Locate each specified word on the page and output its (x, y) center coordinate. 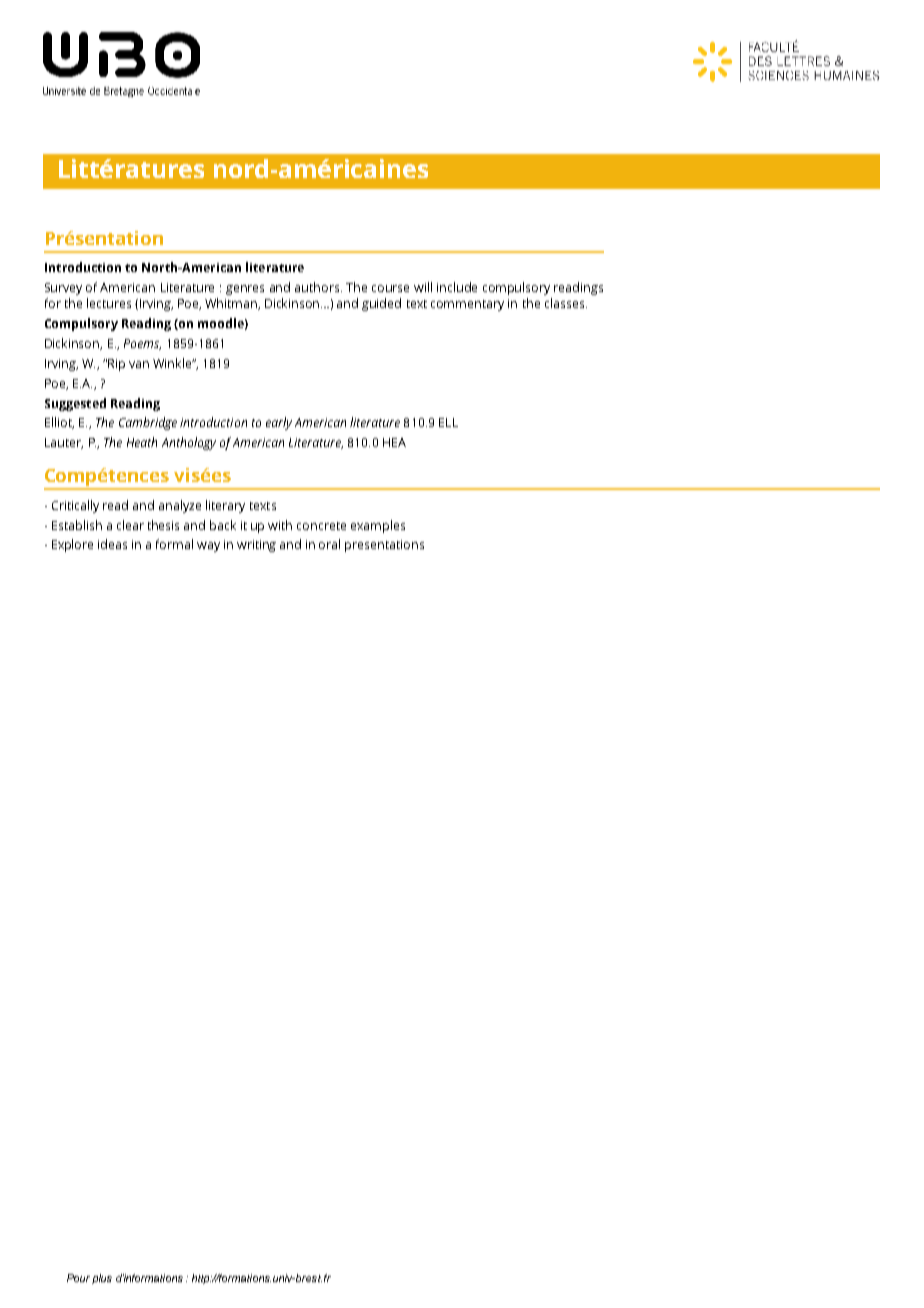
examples (378, 526)
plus (102, 1279)
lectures (109, 303)
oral (329, 544)
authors (318, 287)
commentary (467, 305)
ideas (112, 544)
